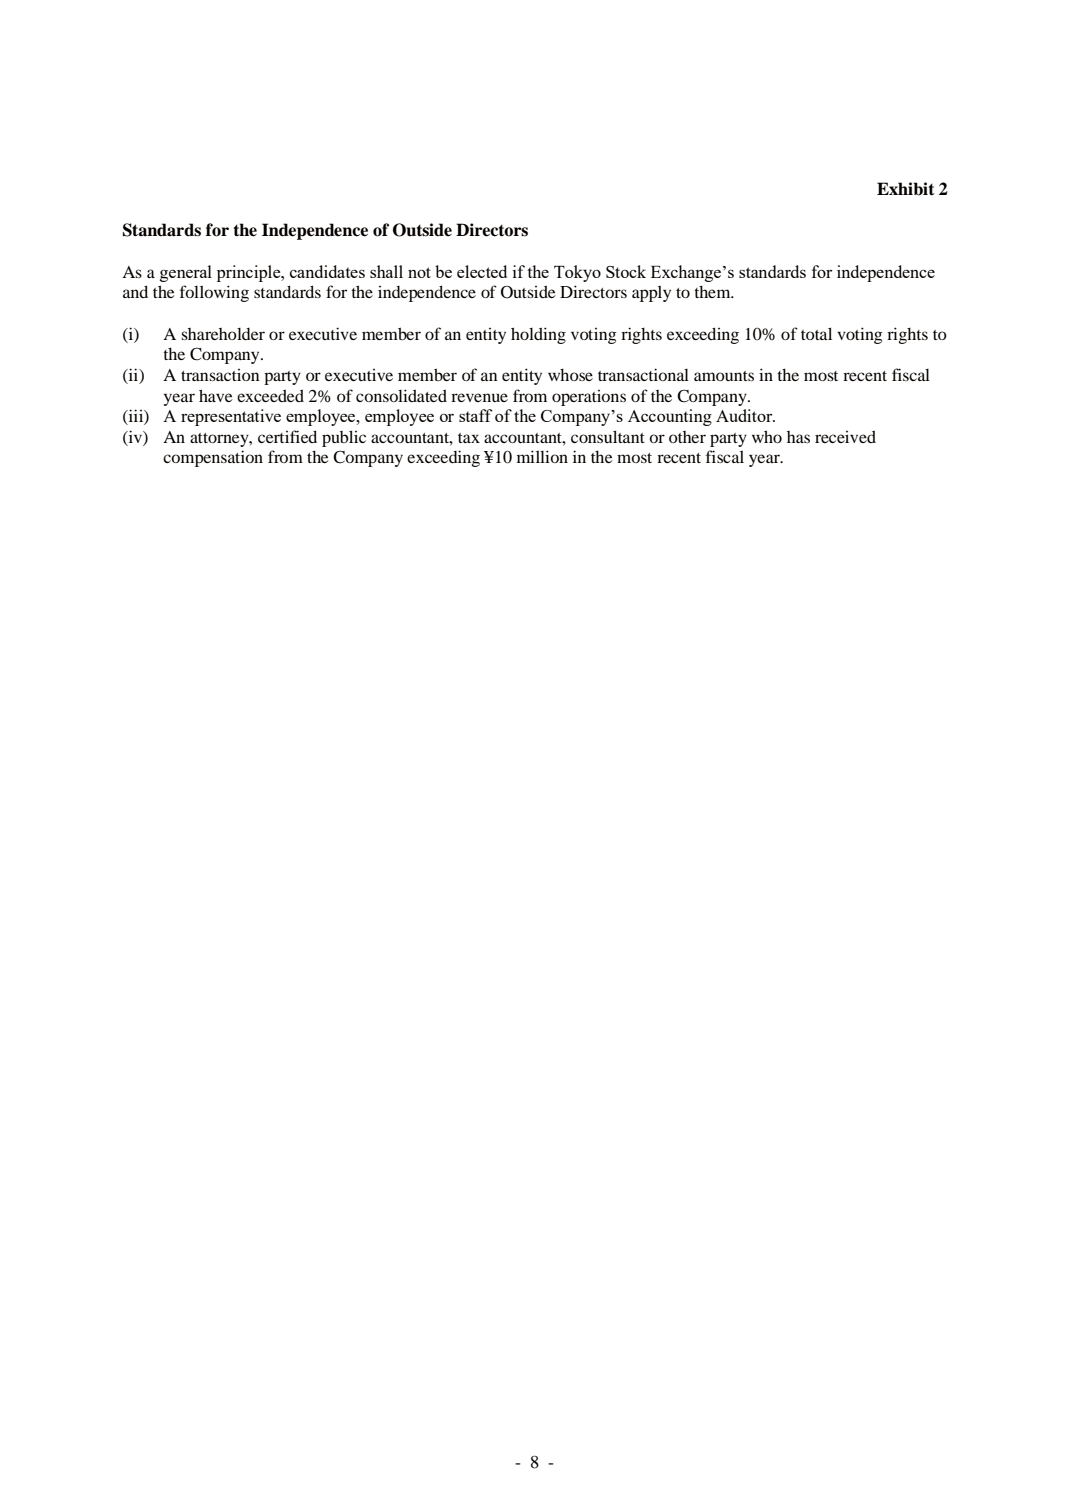 The width and height of the screenshot is (1069, 1512). Describe the element at coordinates (223, 334) in the screenshot. I see `shareholder` at that location.
